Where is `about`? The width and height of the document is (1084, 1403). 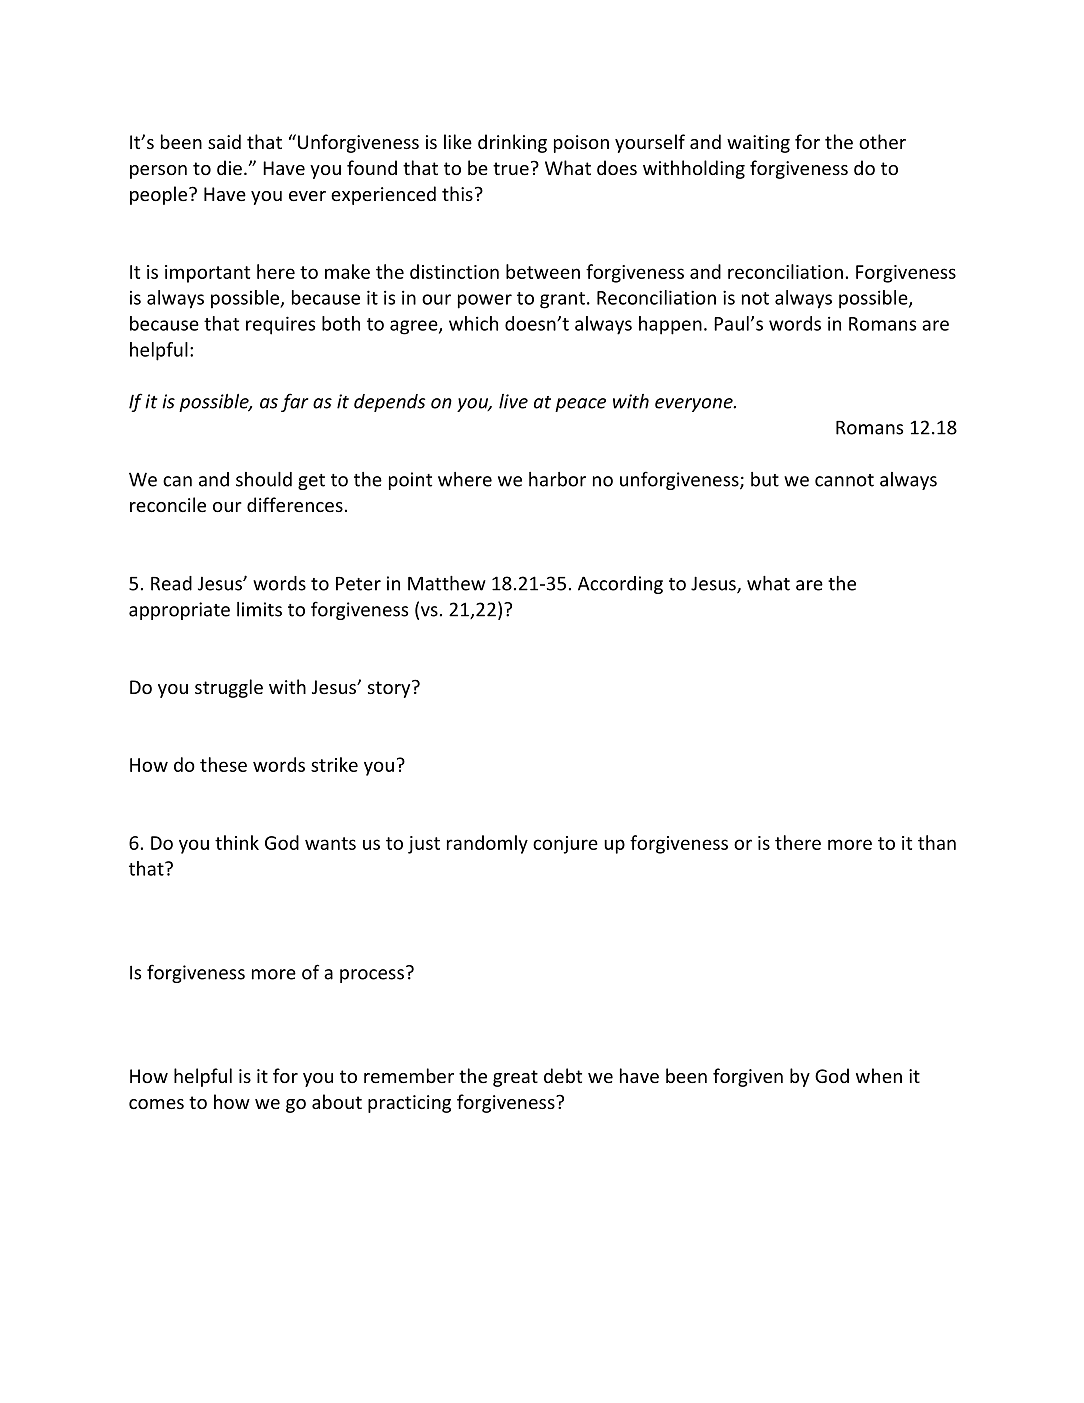 about is located at coordinates (337, 1101).
